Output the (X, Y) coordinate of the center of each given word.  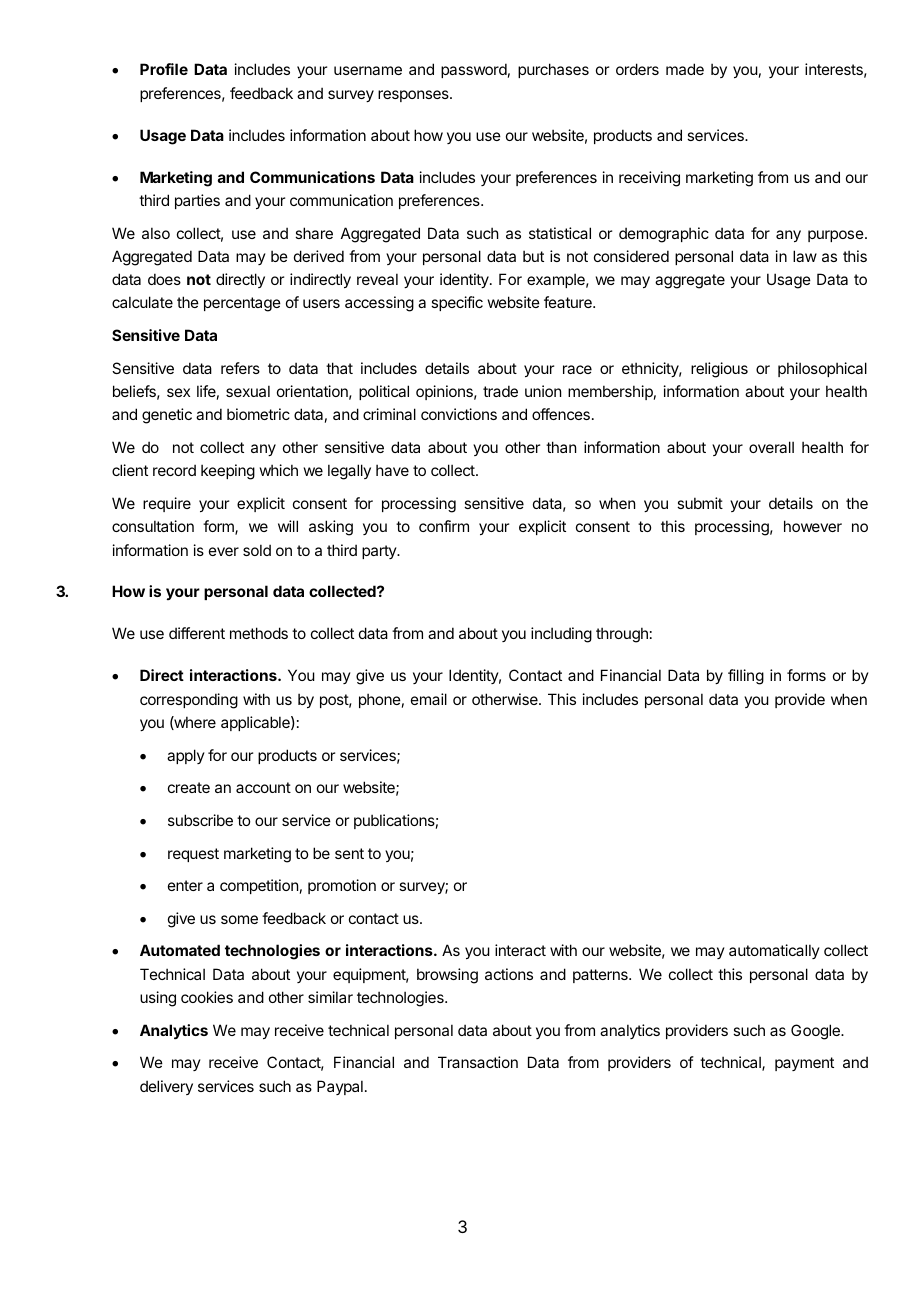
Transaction (478, 1062)
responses (414, 96)
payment (804, 1064)
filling (746, 677)
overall (771, 447)
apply (186, 756)
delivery (166, 1087)
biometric (258, 414)
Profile (164, 69)
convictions (459, 414)
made (685, 69)
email (429, 699)
